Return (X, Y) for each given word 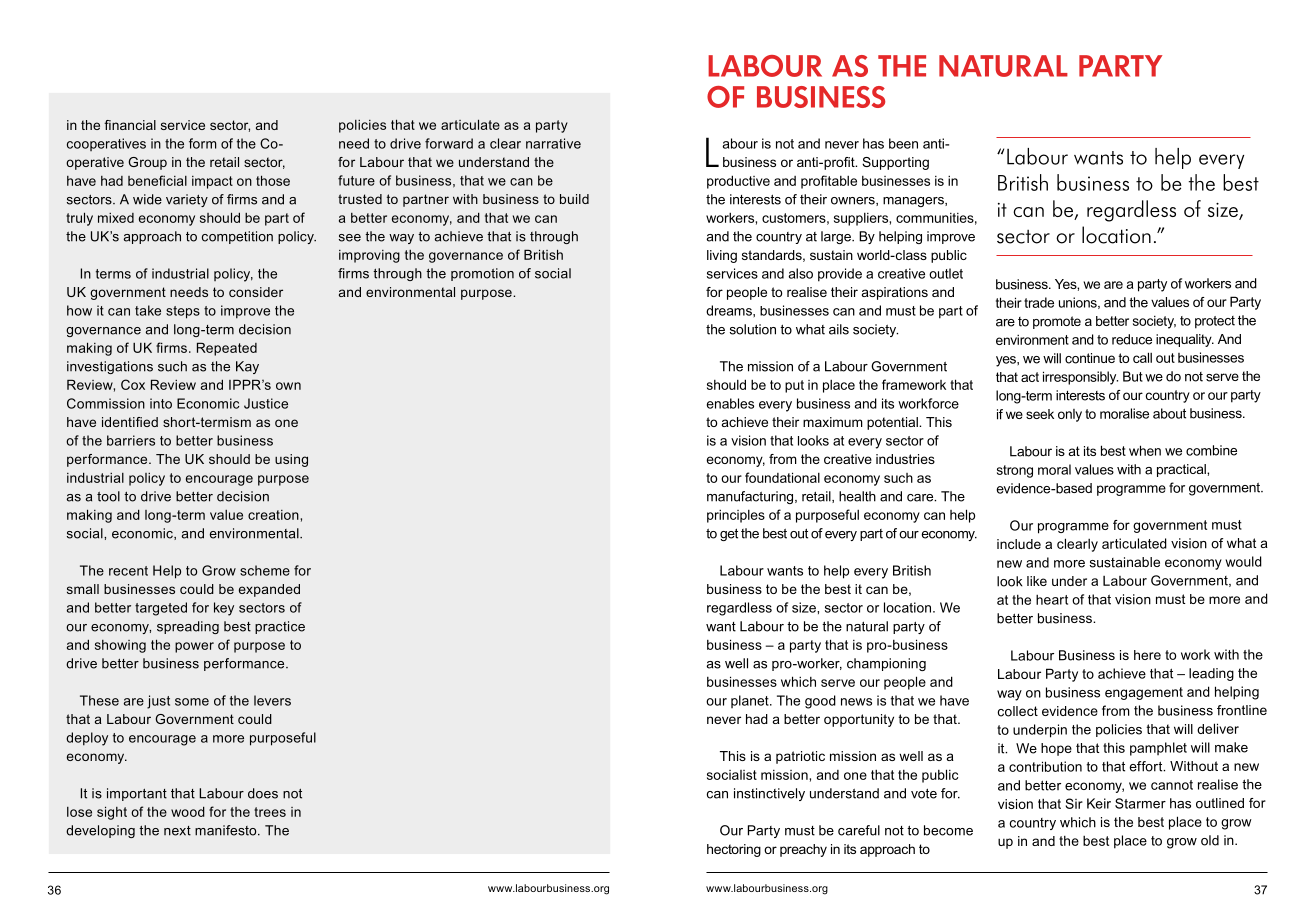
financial (130, 125)
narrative (553, 143)
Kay (247, 367)
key (224, 609)
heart (1052, 599)
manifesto (227, 830)
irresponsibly (1080, 378)
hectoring (734, 850)
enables (730, 403)
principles (736, 516)
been (903, 143)
